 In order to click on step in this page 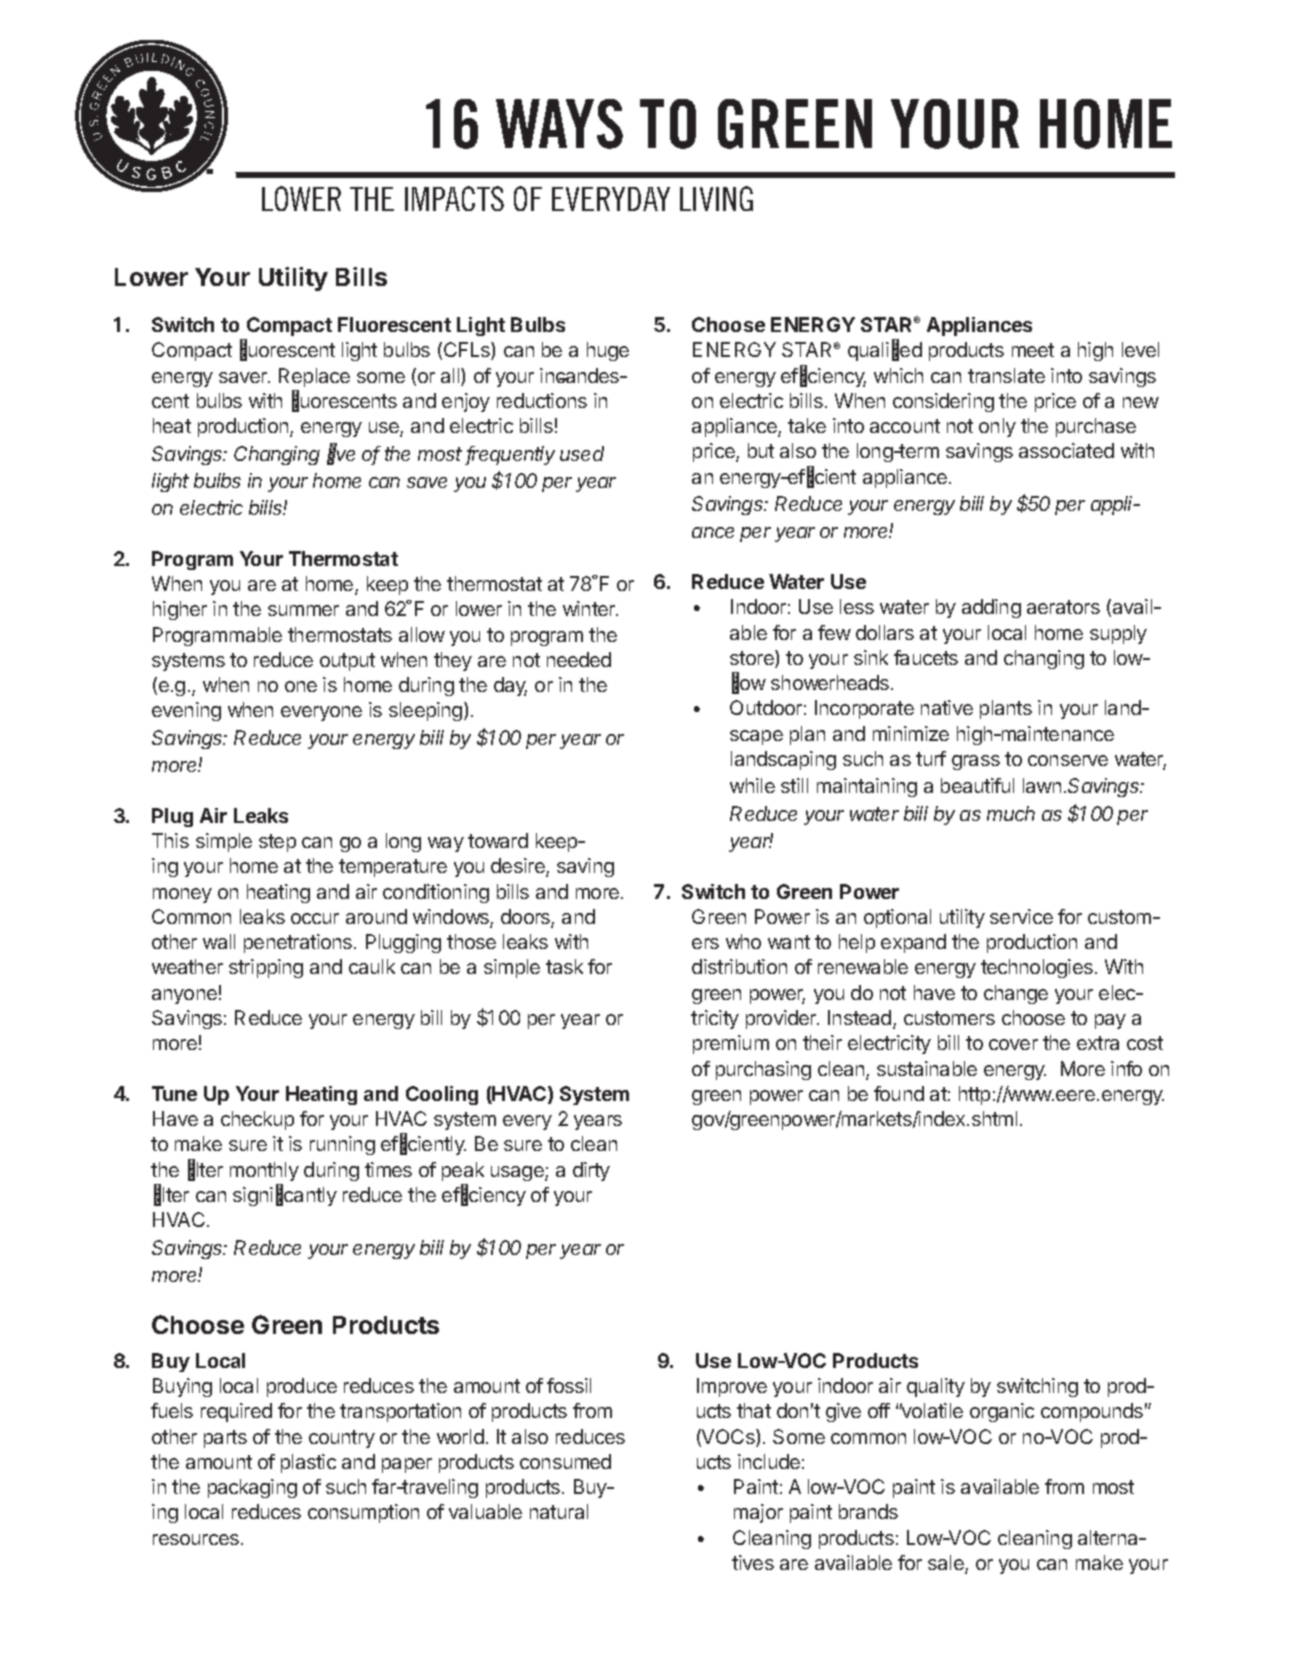, I will do `click(277, 843)`.
